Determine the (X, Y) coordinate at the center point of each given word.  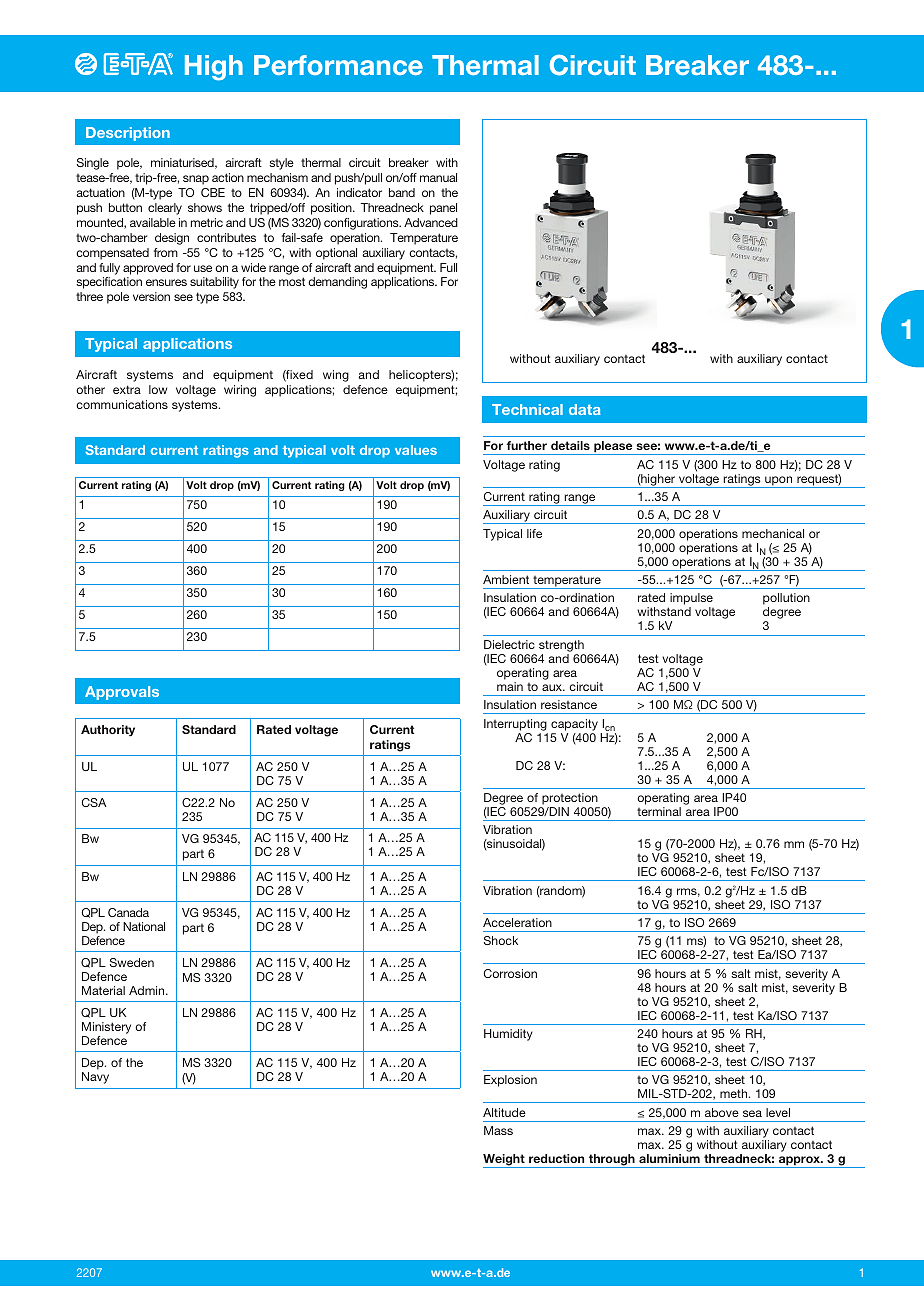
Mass (498, 1130)
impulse (690, 600)
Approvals (122, 693)
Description (128, 134)
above (722, 1112)
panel (443, 209)
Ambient (506, 579)
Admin (148, 990)
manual (438, 177)
